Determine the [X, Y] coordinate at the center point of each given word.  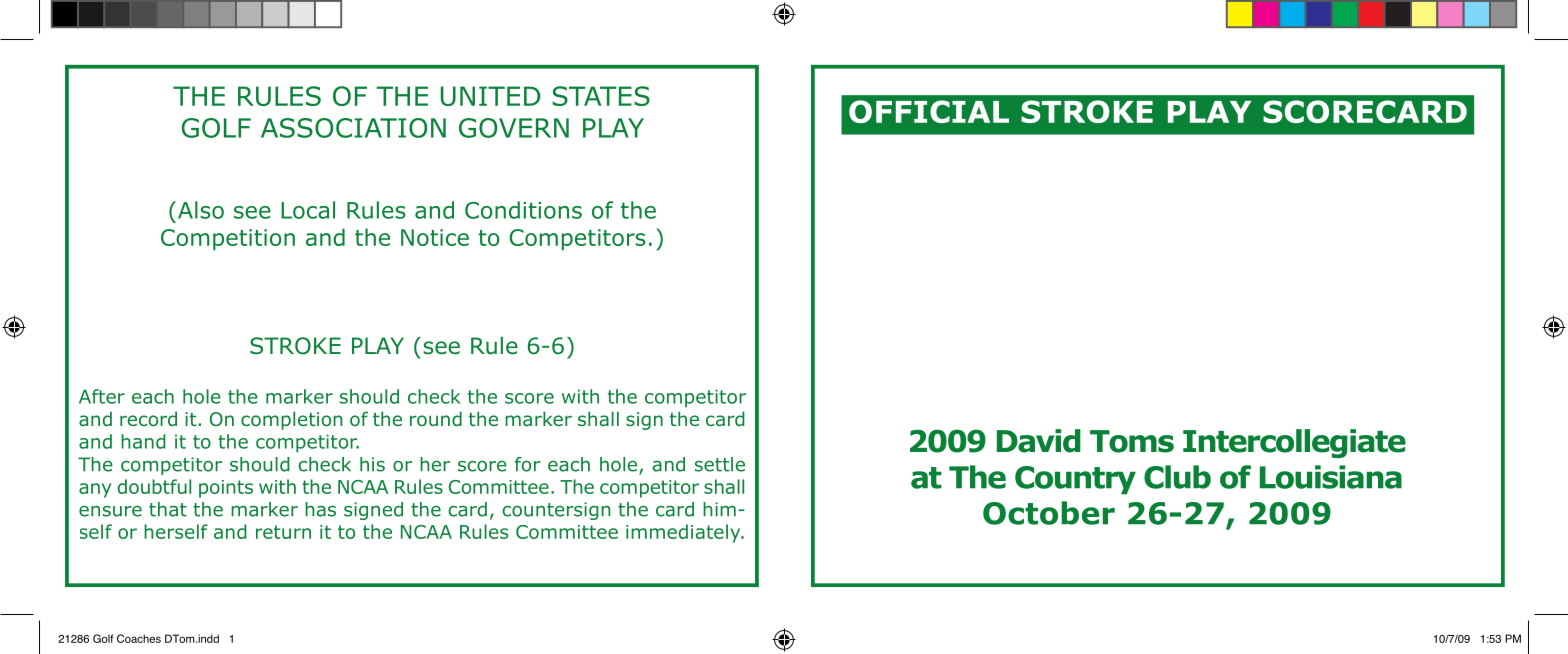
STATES [601, 96]
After [102, 396]
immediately [684, 533]
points [226, 489]
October [1049, 513]
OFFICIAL [929, 111]
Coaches [139, 638]
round [436, 419]
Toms [1132, 441]
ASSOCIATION [353, 128]
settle [720, 464]
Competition [228, 240]
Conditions [523, 210]
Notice [435, 237]
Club [1177, 477]
